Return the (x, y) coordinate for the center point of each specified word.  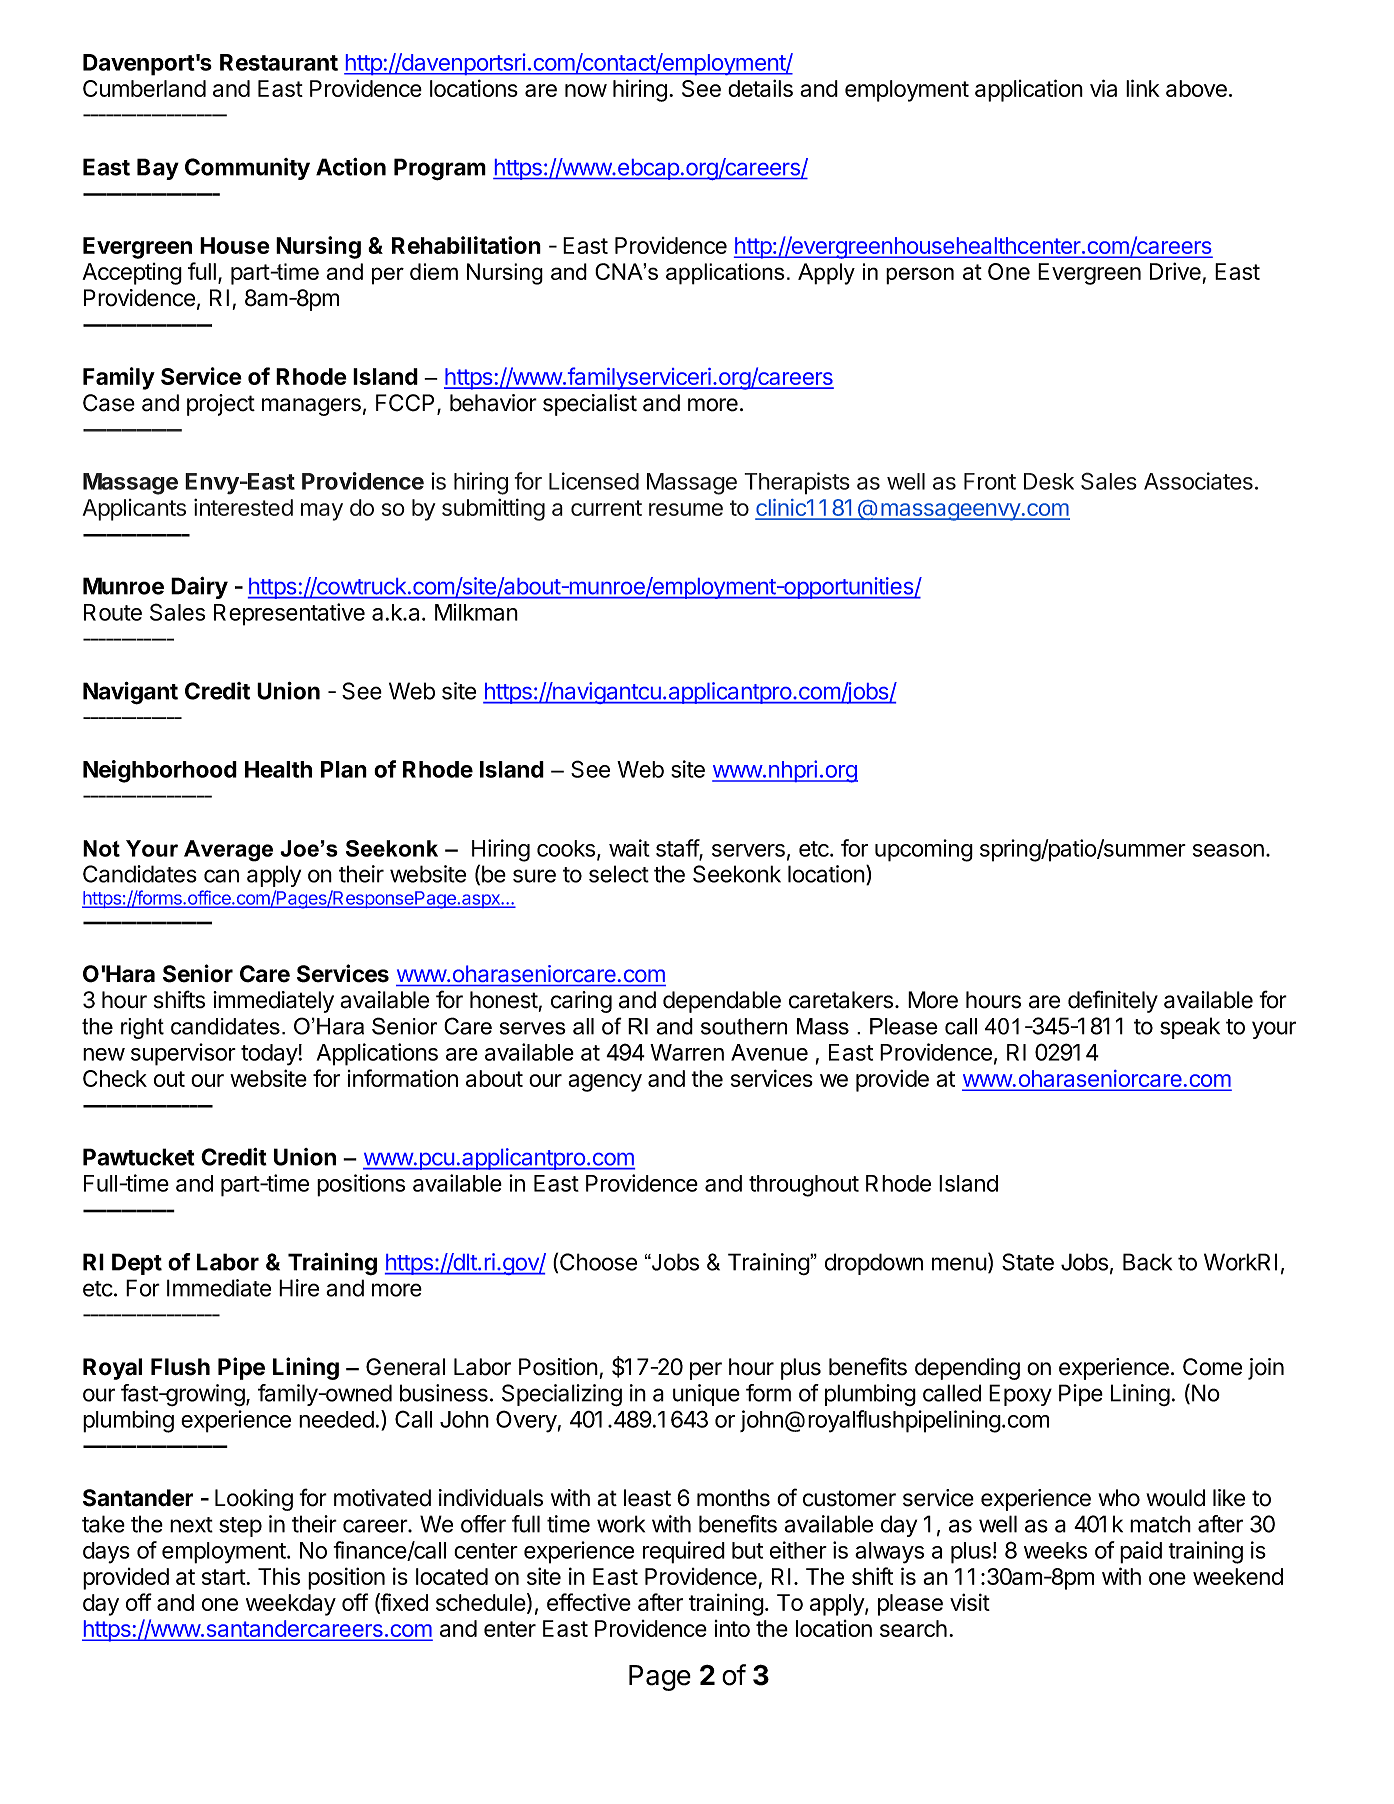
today (269, 1055)
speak (1190, 1028)
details (760, 88)
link (1143, 88)
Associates (1198, 481)
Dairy (199, 588)
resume (686, 509)
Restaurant (279, 62)
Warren (687, 1052)
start (224, 1577)
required (684, 1552)
